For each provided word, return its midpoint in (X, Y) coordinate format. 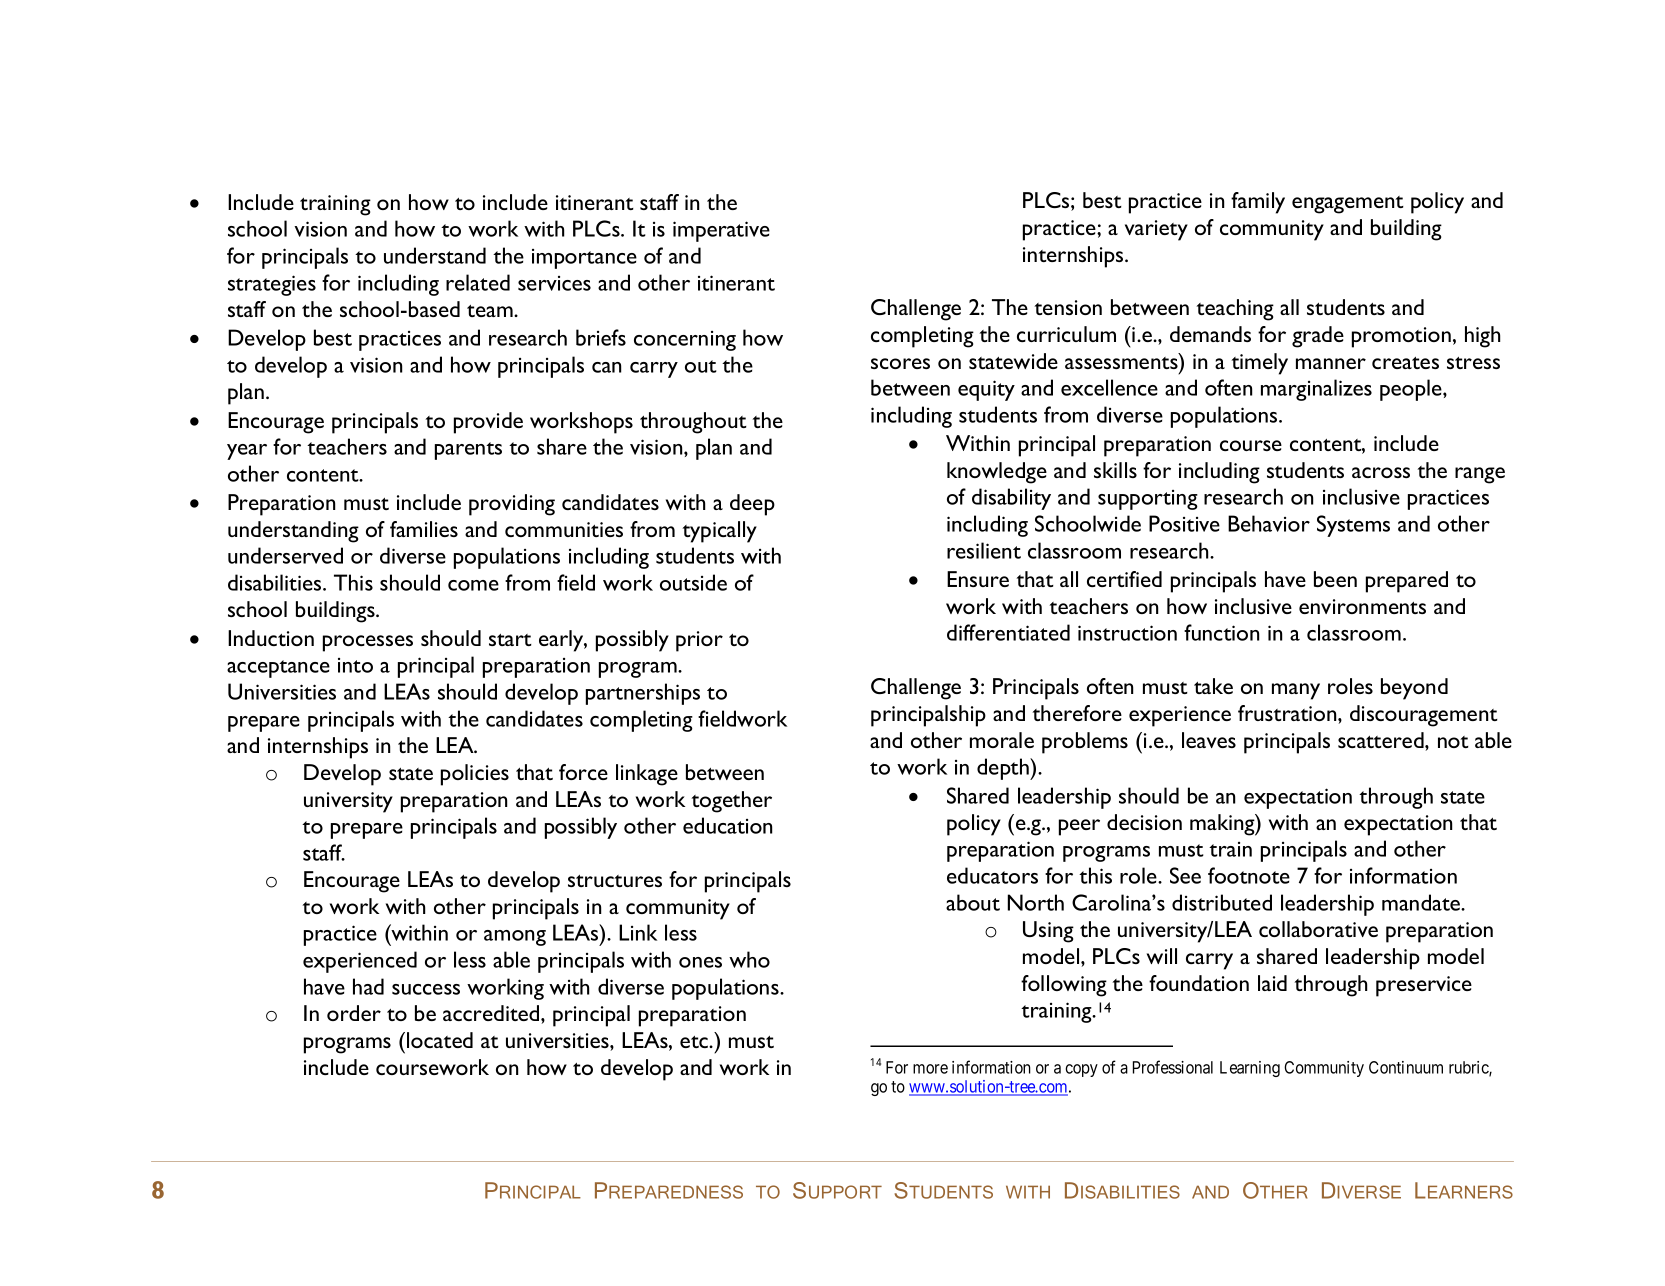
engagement (1348, 205)
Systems (1353, 526)
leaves (1209, 740)
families (424, 529)
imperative (721, 231)
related (478, 282)
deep (752, 505)
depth (1004, 769)
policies (475, 775)
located (440, 1040)
